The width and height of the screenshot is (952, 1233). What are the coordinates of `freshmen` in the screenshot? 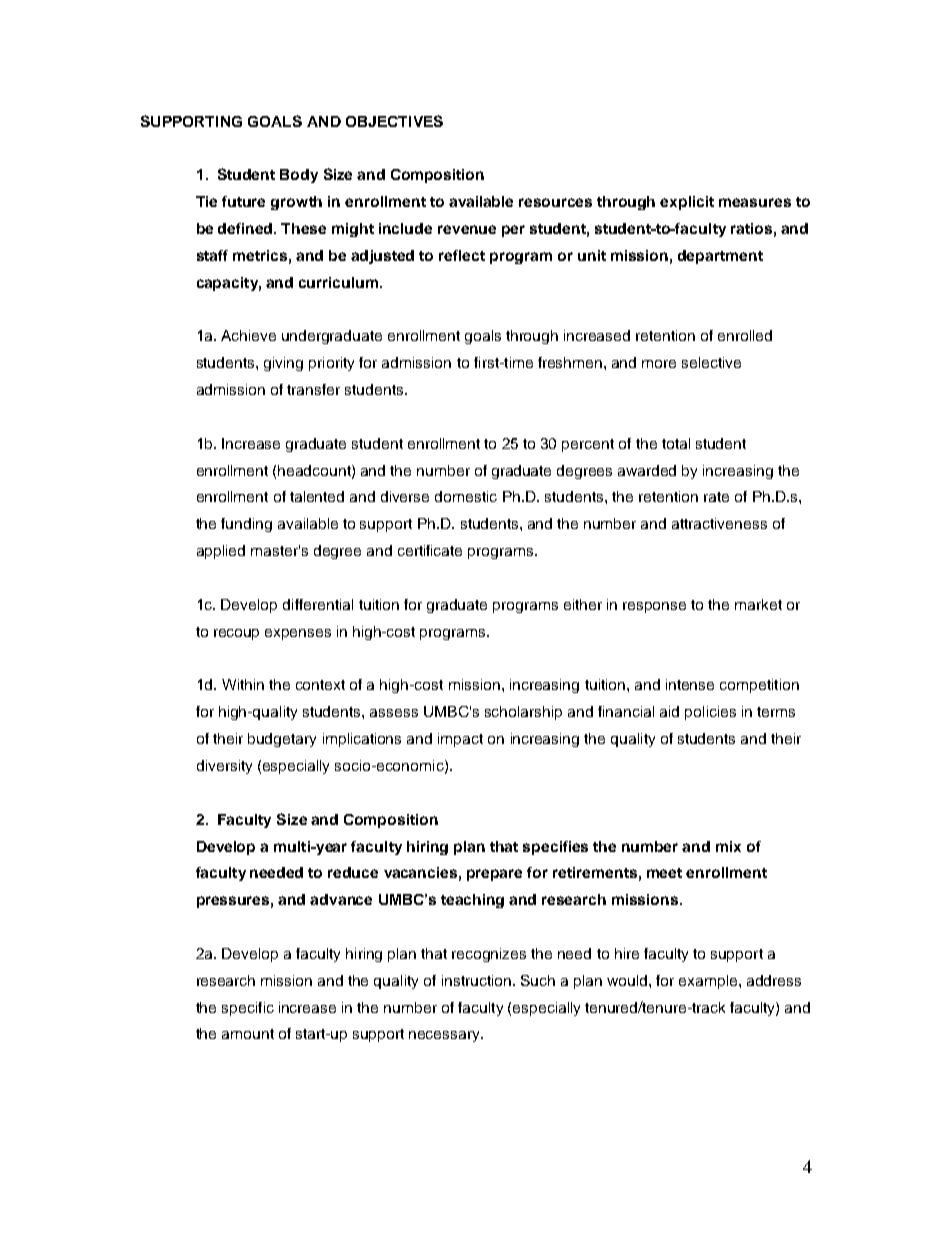 It's located at (570, 362).
